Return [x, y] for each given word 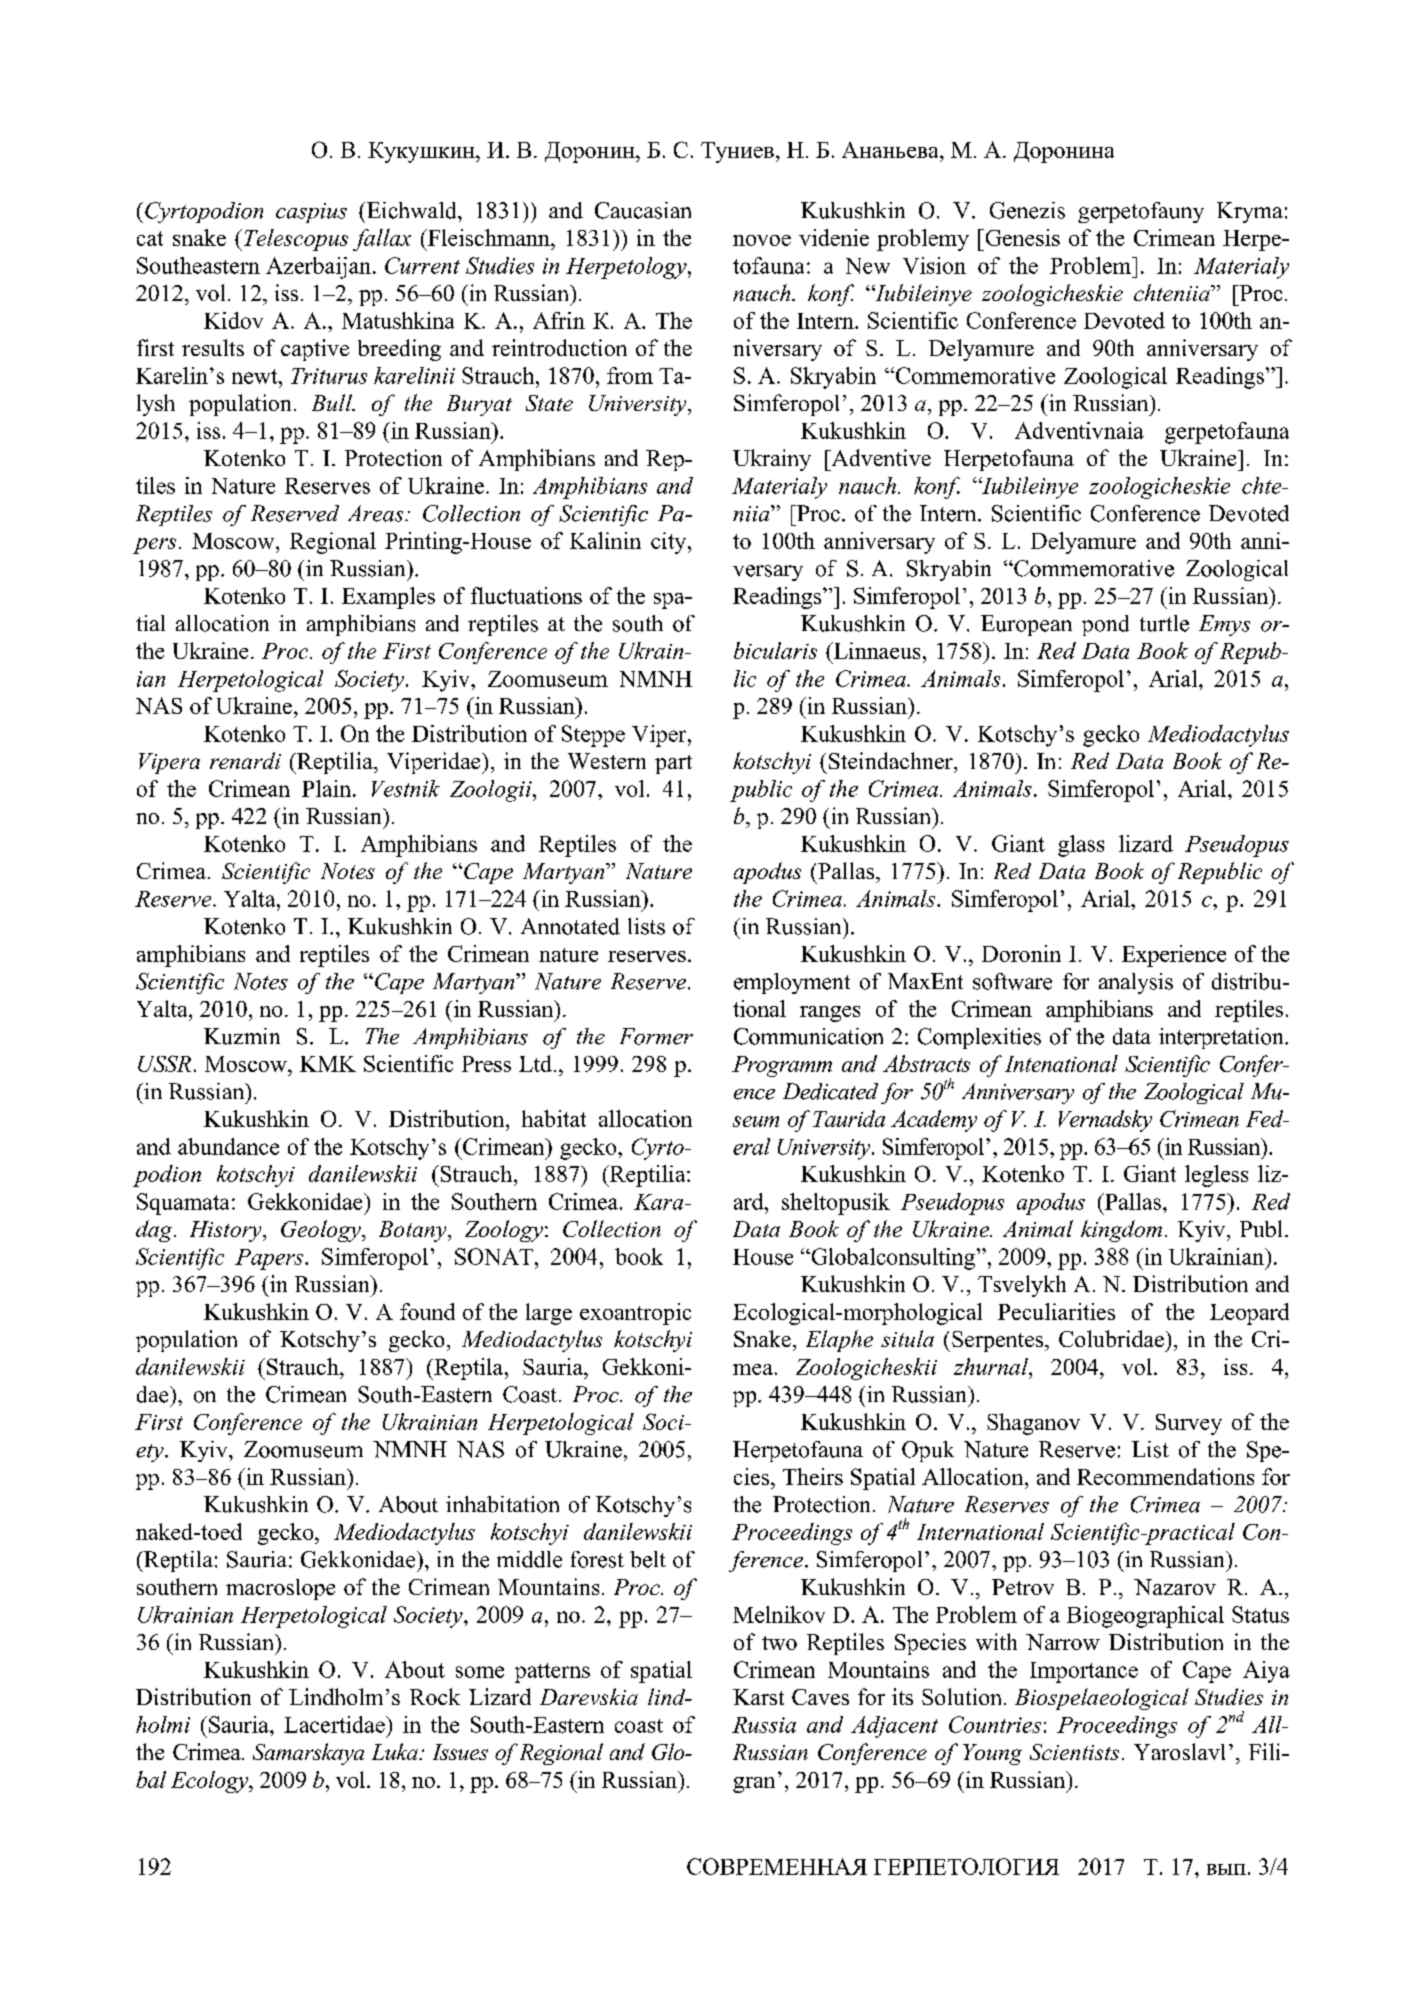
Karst [758, 1697]
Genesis [1021, 237]
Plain [328, 788]
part [673, 764]
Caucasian [643, 210]
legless [1216, 1176]
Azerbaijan [318, 268]
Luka [396, 1751]
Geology [322, 1231]
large [549, 1314]
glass [1081, 846]
